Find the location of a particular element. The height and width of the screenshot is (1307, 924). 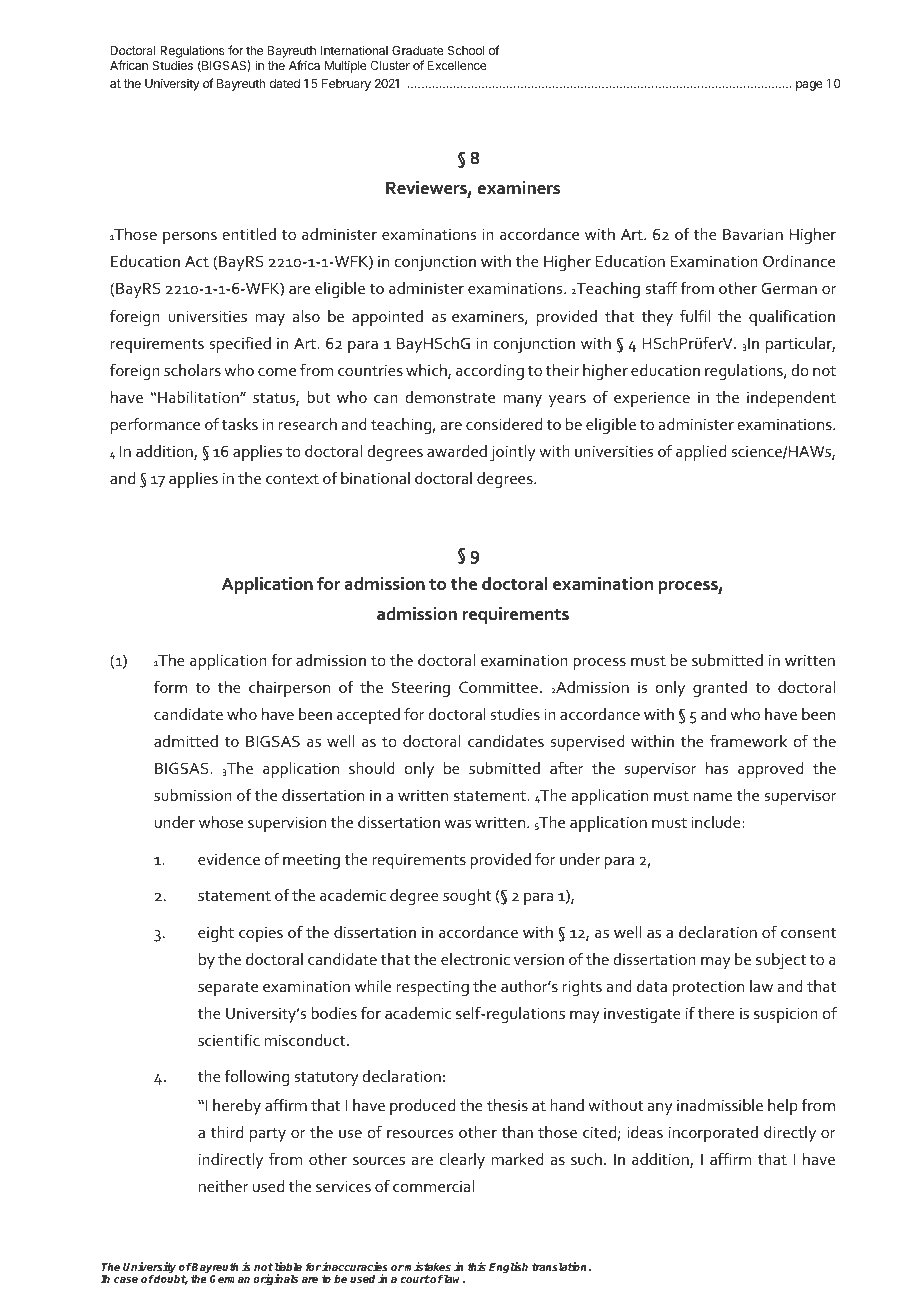

this is located at coordinates (476, 1266).
